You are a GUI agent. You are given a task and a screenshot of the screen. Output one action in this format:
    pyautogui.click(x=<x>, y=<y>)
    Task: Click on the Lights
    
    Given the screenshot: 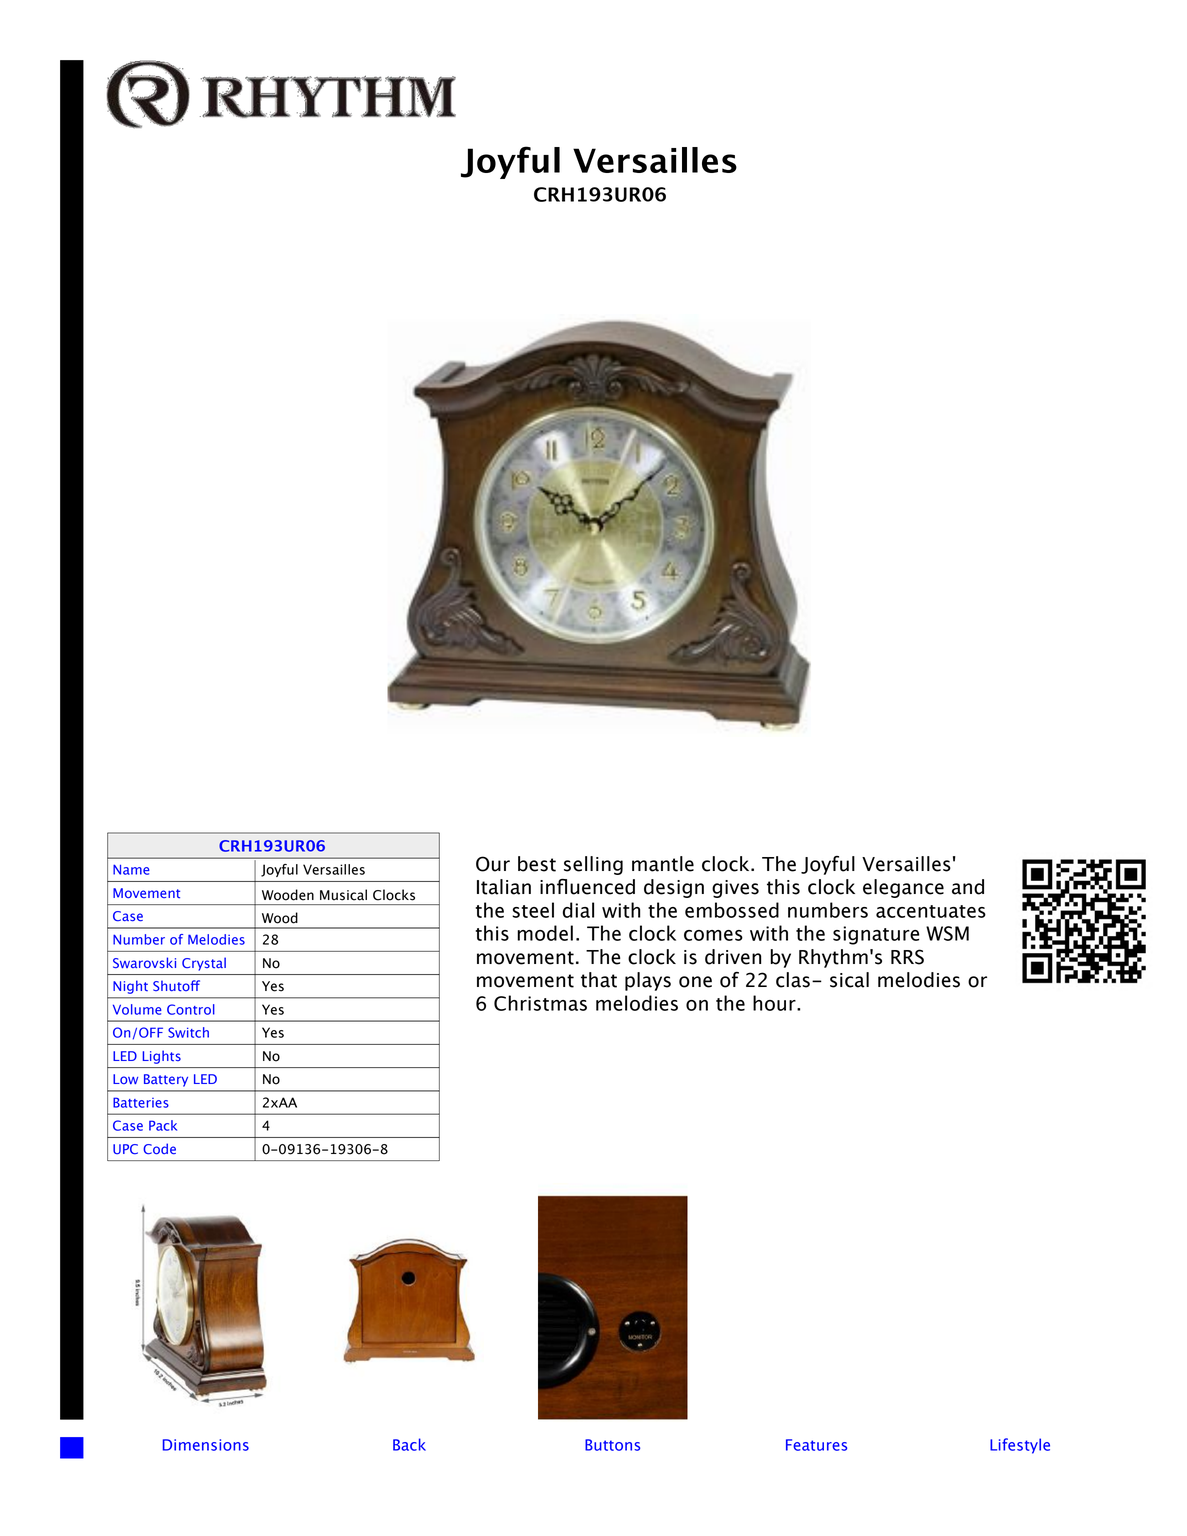 What is the action you would take?
    pyautogui.click(x=161, y=1057)
